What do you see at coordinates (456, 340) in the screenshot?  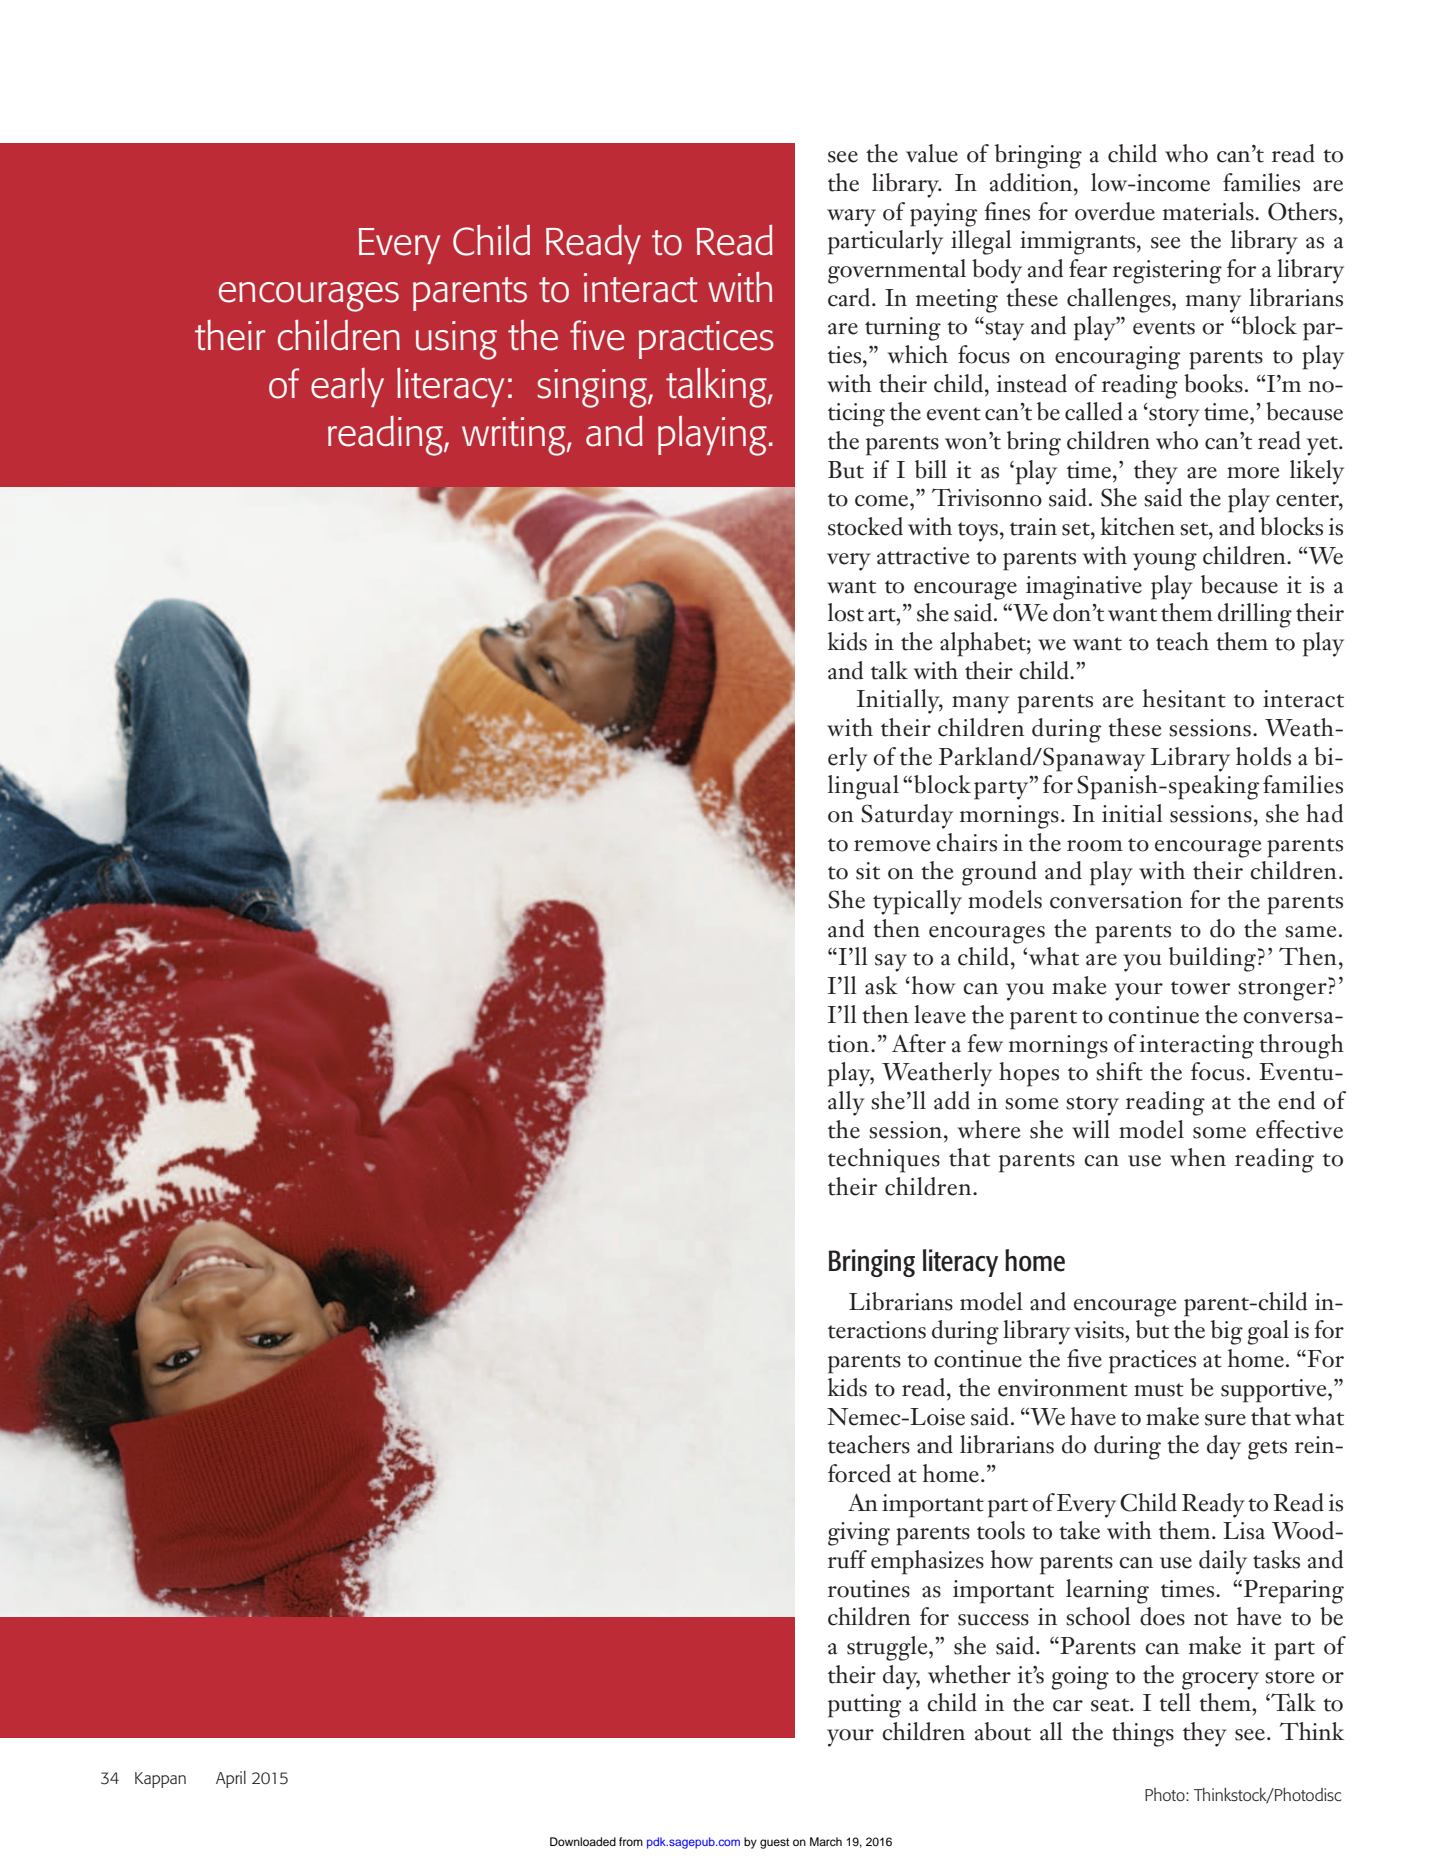 I see `using` at bounding box center [456, 340].
